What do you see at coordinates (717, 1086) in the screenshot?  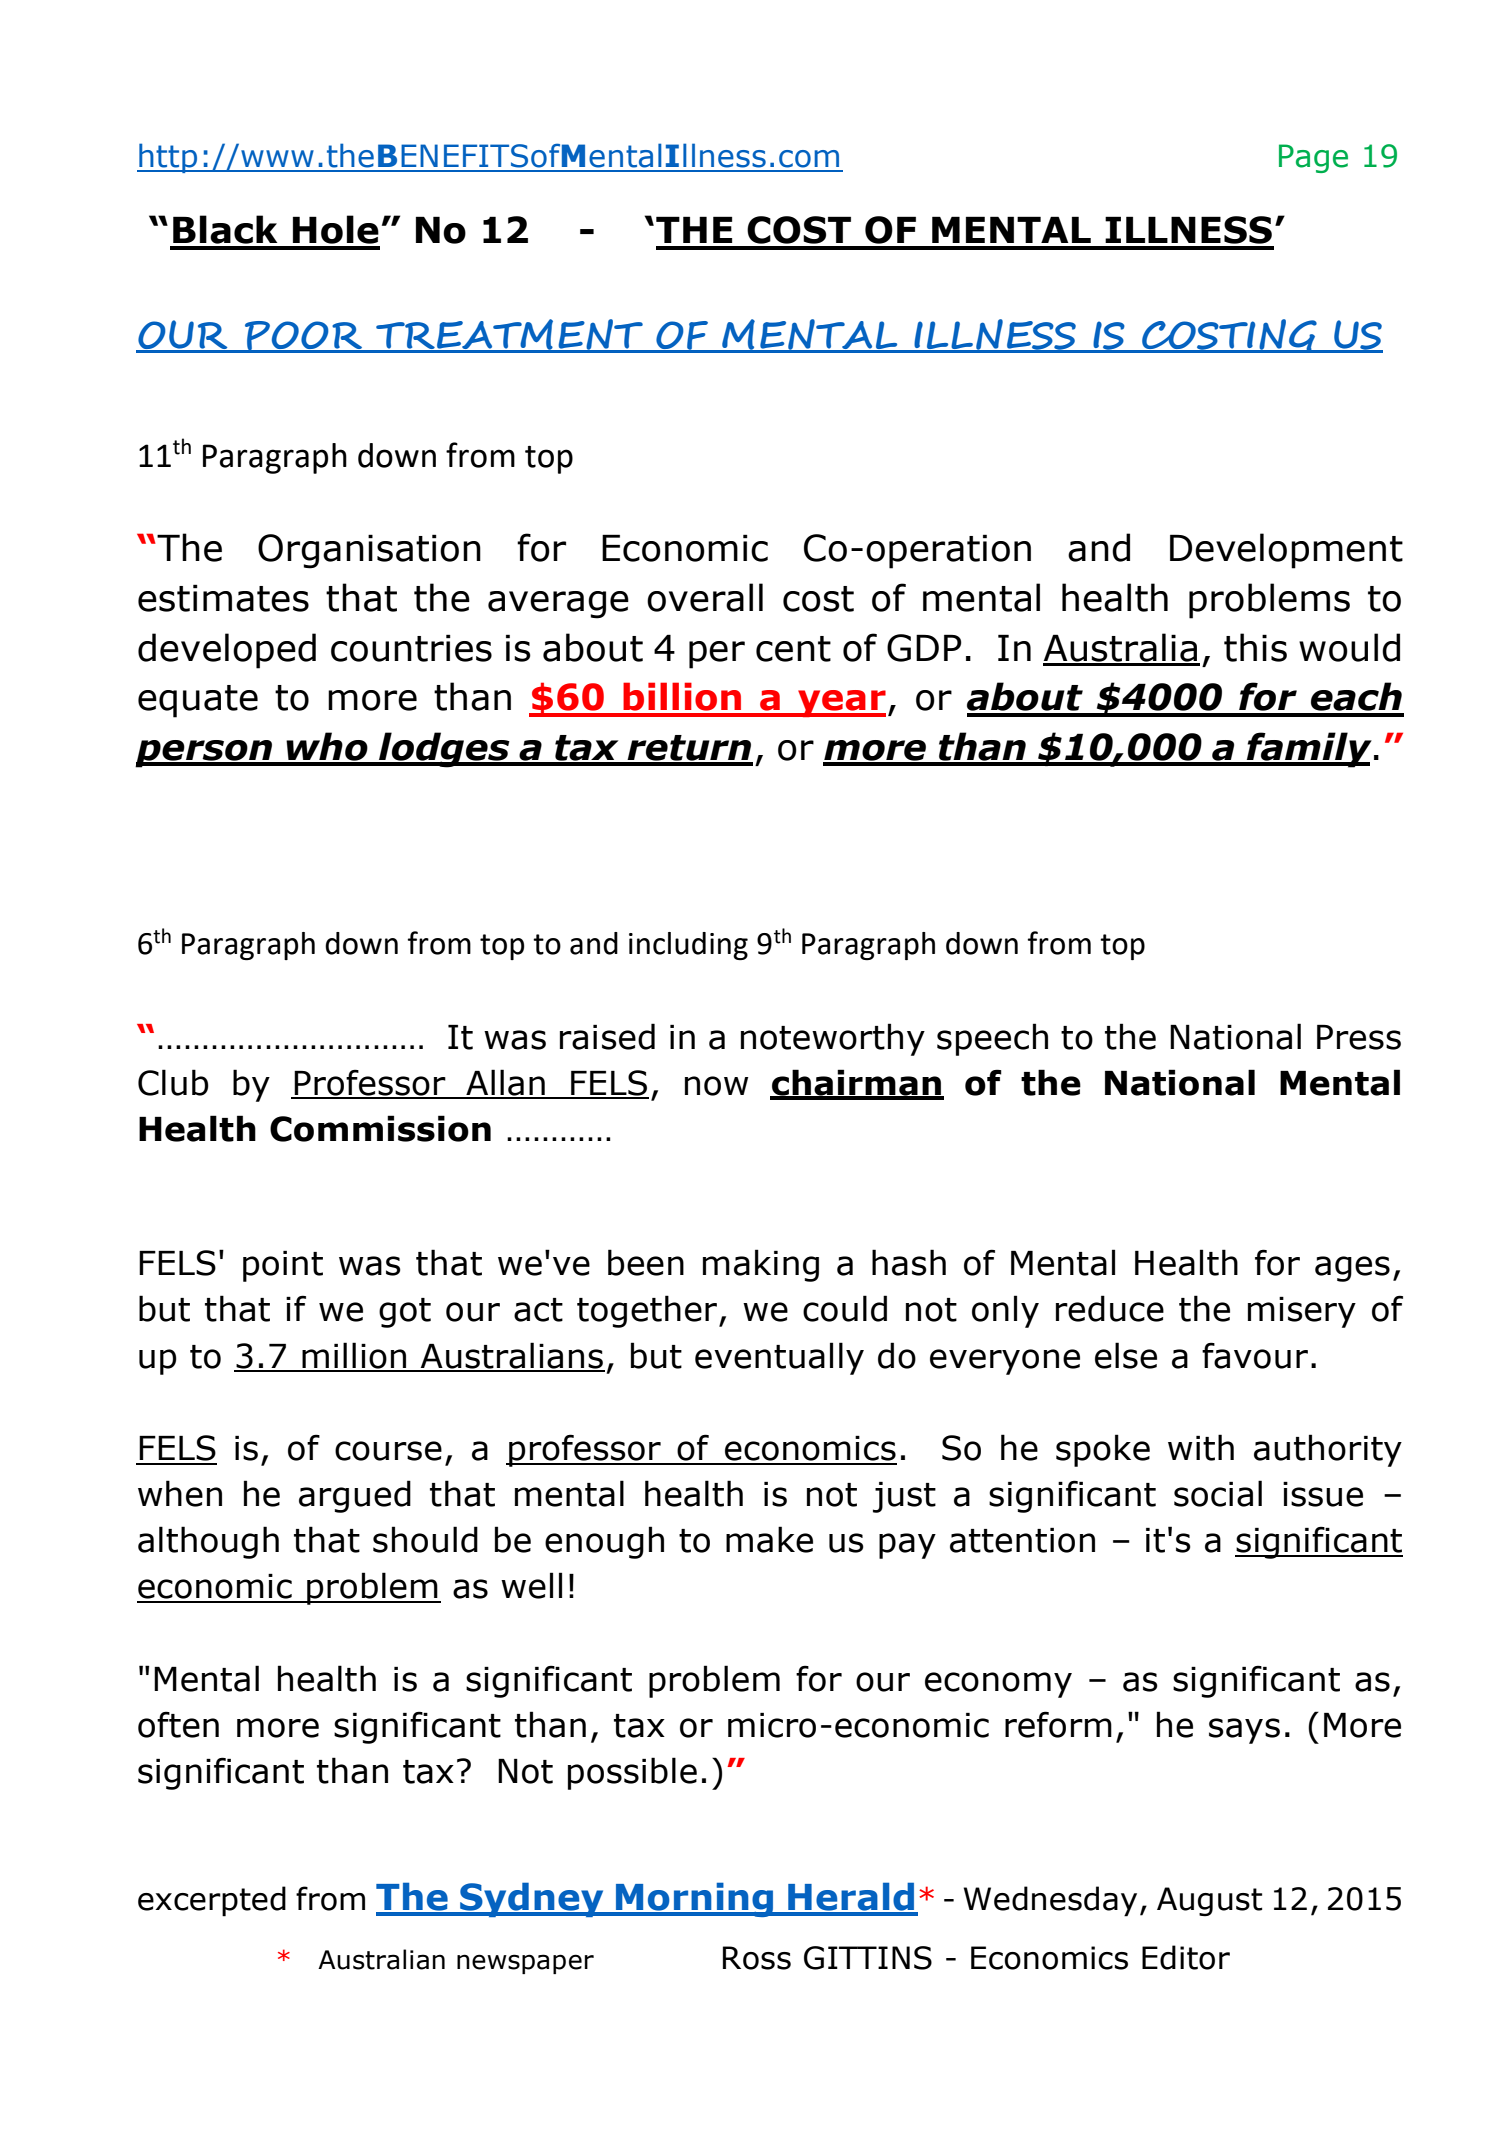 I see `now` at bounding box center [717, 1086].
